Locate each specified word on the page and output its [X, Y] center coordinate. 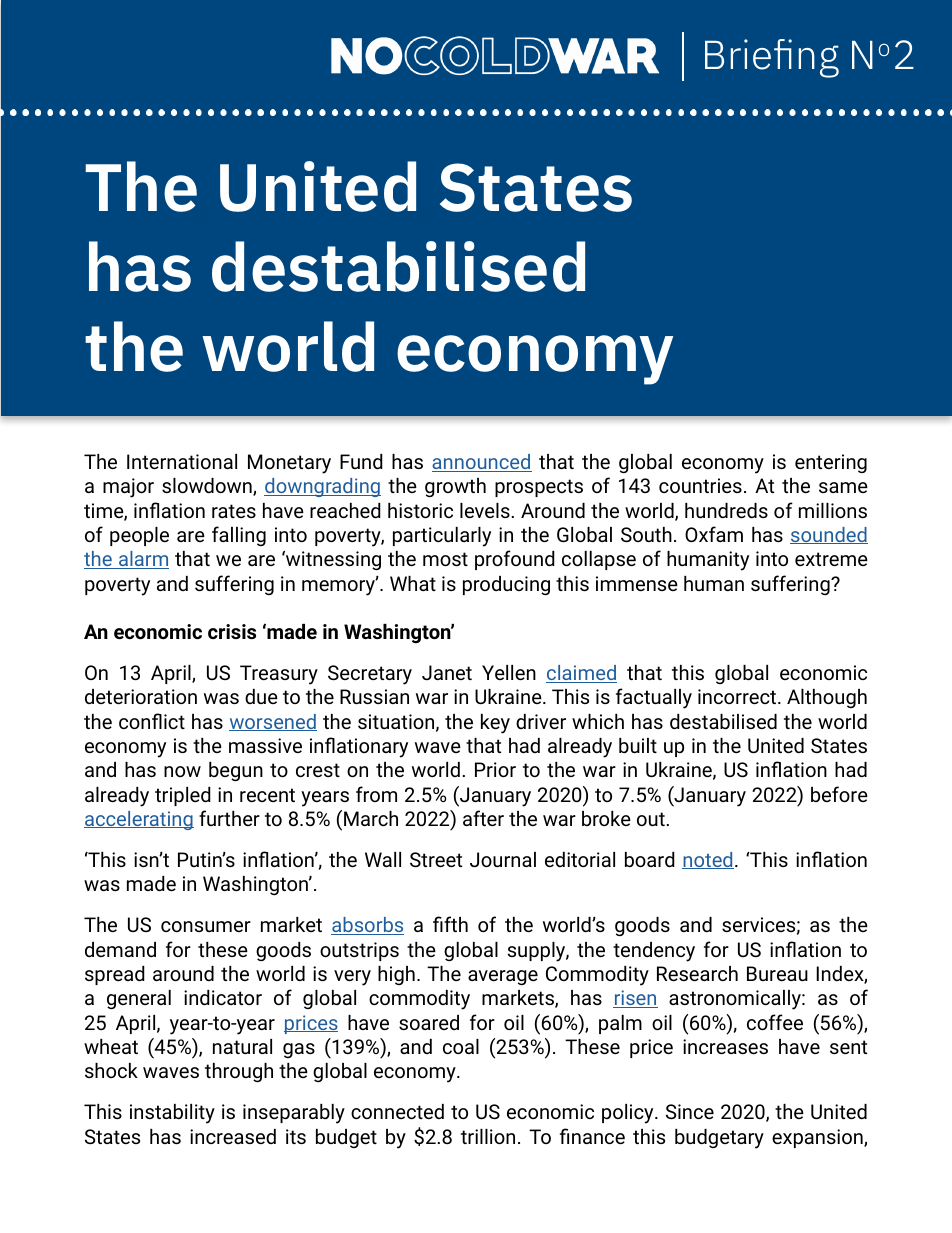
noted [708, 860]
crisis [232, 631]
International [182, 461]
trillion [488, 1136]
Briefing [772, 58]
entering [831, 463]
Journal [503, 859]
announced [482, 463]
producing [506, 585]
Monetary [289, 464]
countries [700, 485]
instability [172, 1114]
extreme [831, 559]
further [229, 818]
